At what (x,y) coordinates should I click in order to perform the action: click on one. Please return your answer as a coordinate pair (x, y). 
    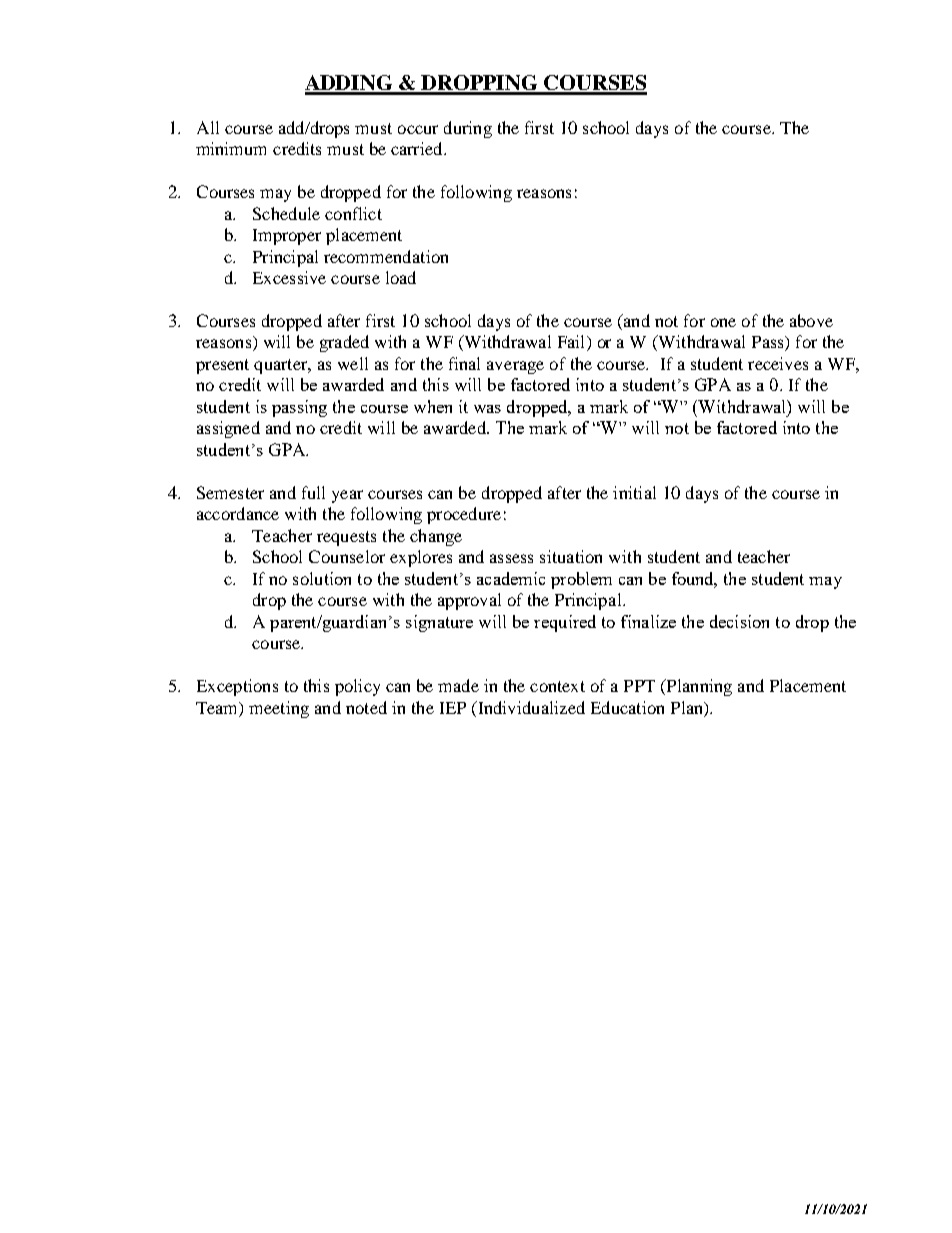
    Looking at the image, I should click on (723, 322).
